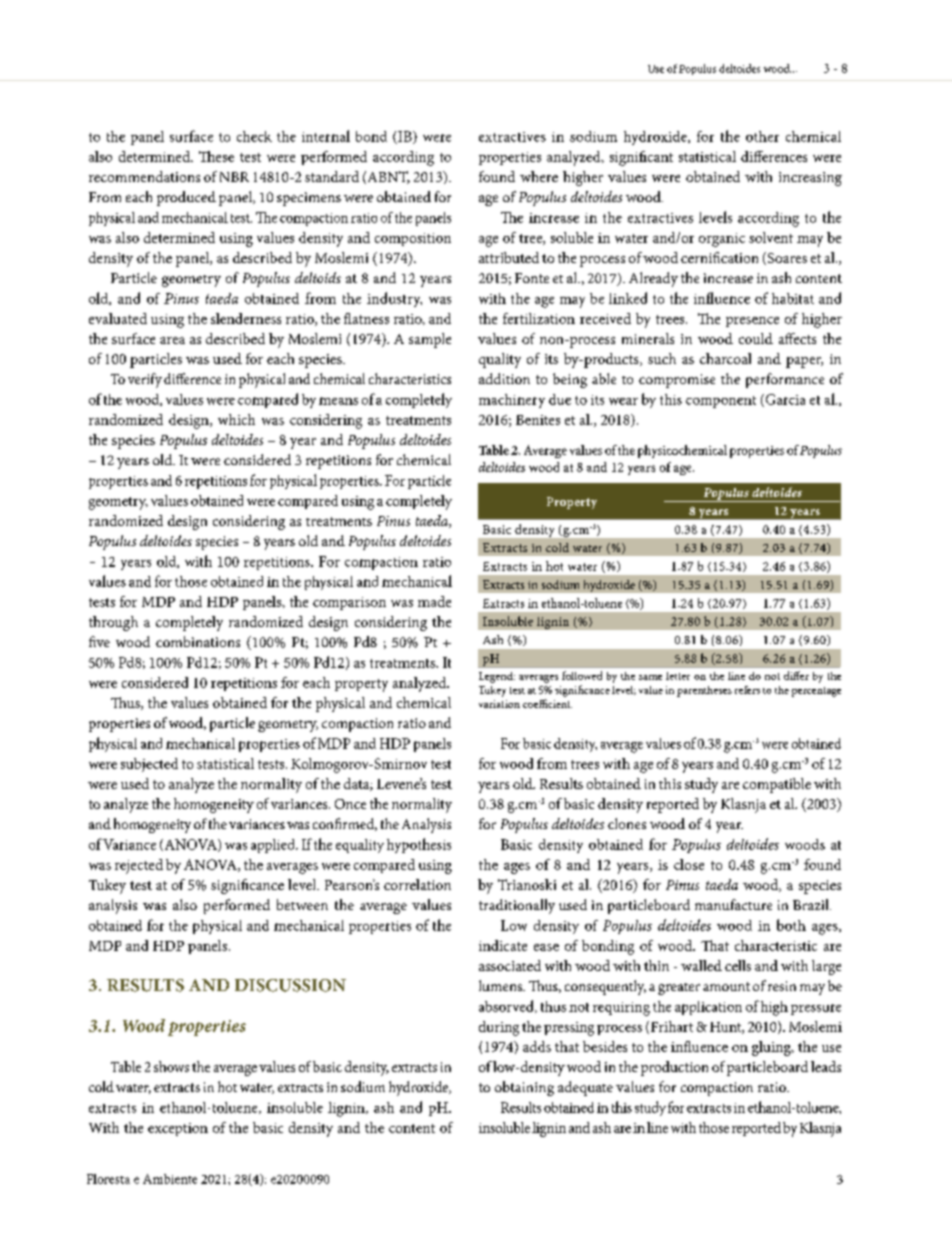 This document has width=952, height=1235. I want to click on close, so click(689, 864).
